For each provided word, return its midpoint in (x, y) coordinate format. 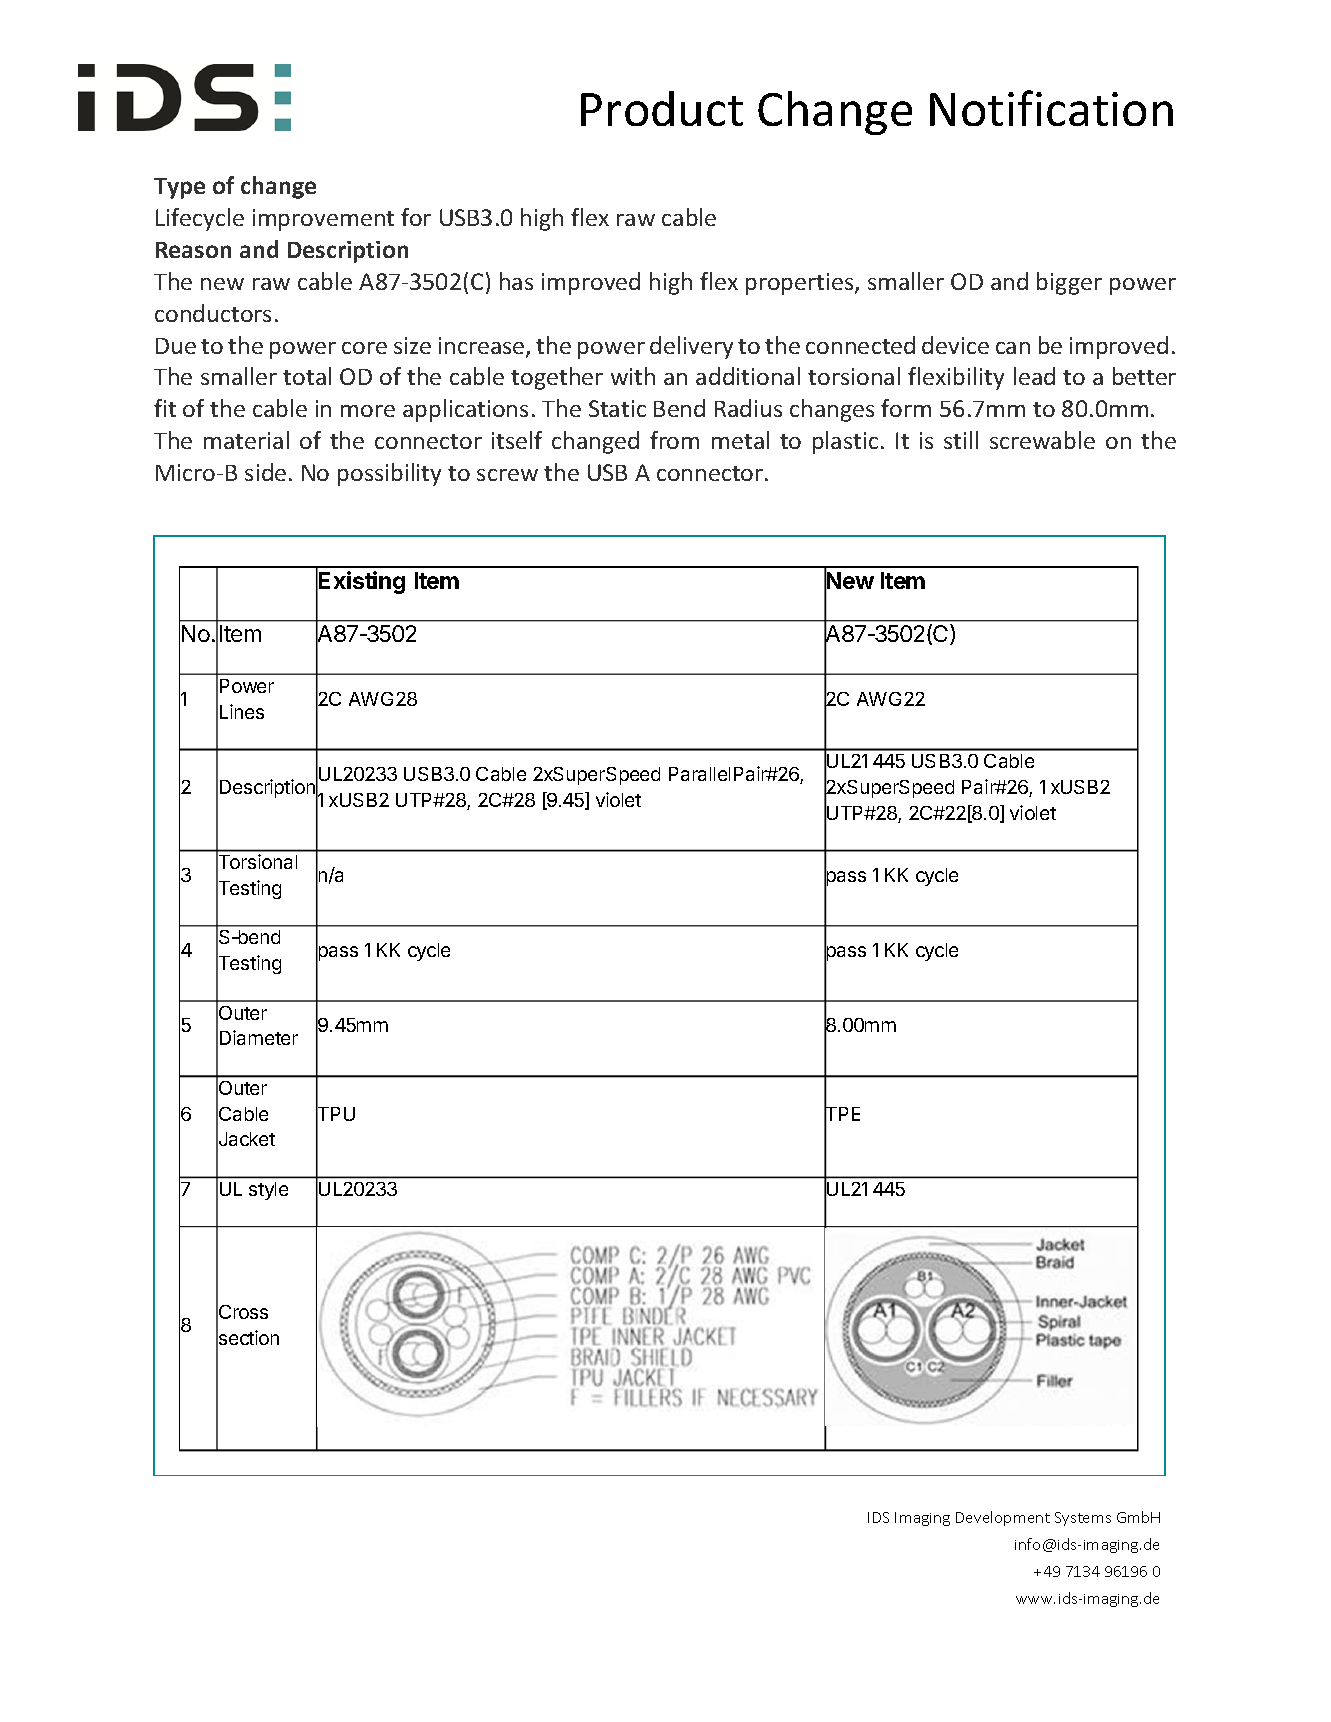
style (268, 1191)
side (265, 472)
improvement (323, 220)
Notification (1051, 108)
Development (1003, 1518)
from (674, 440)
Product (662, 108)
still (961, 440)
